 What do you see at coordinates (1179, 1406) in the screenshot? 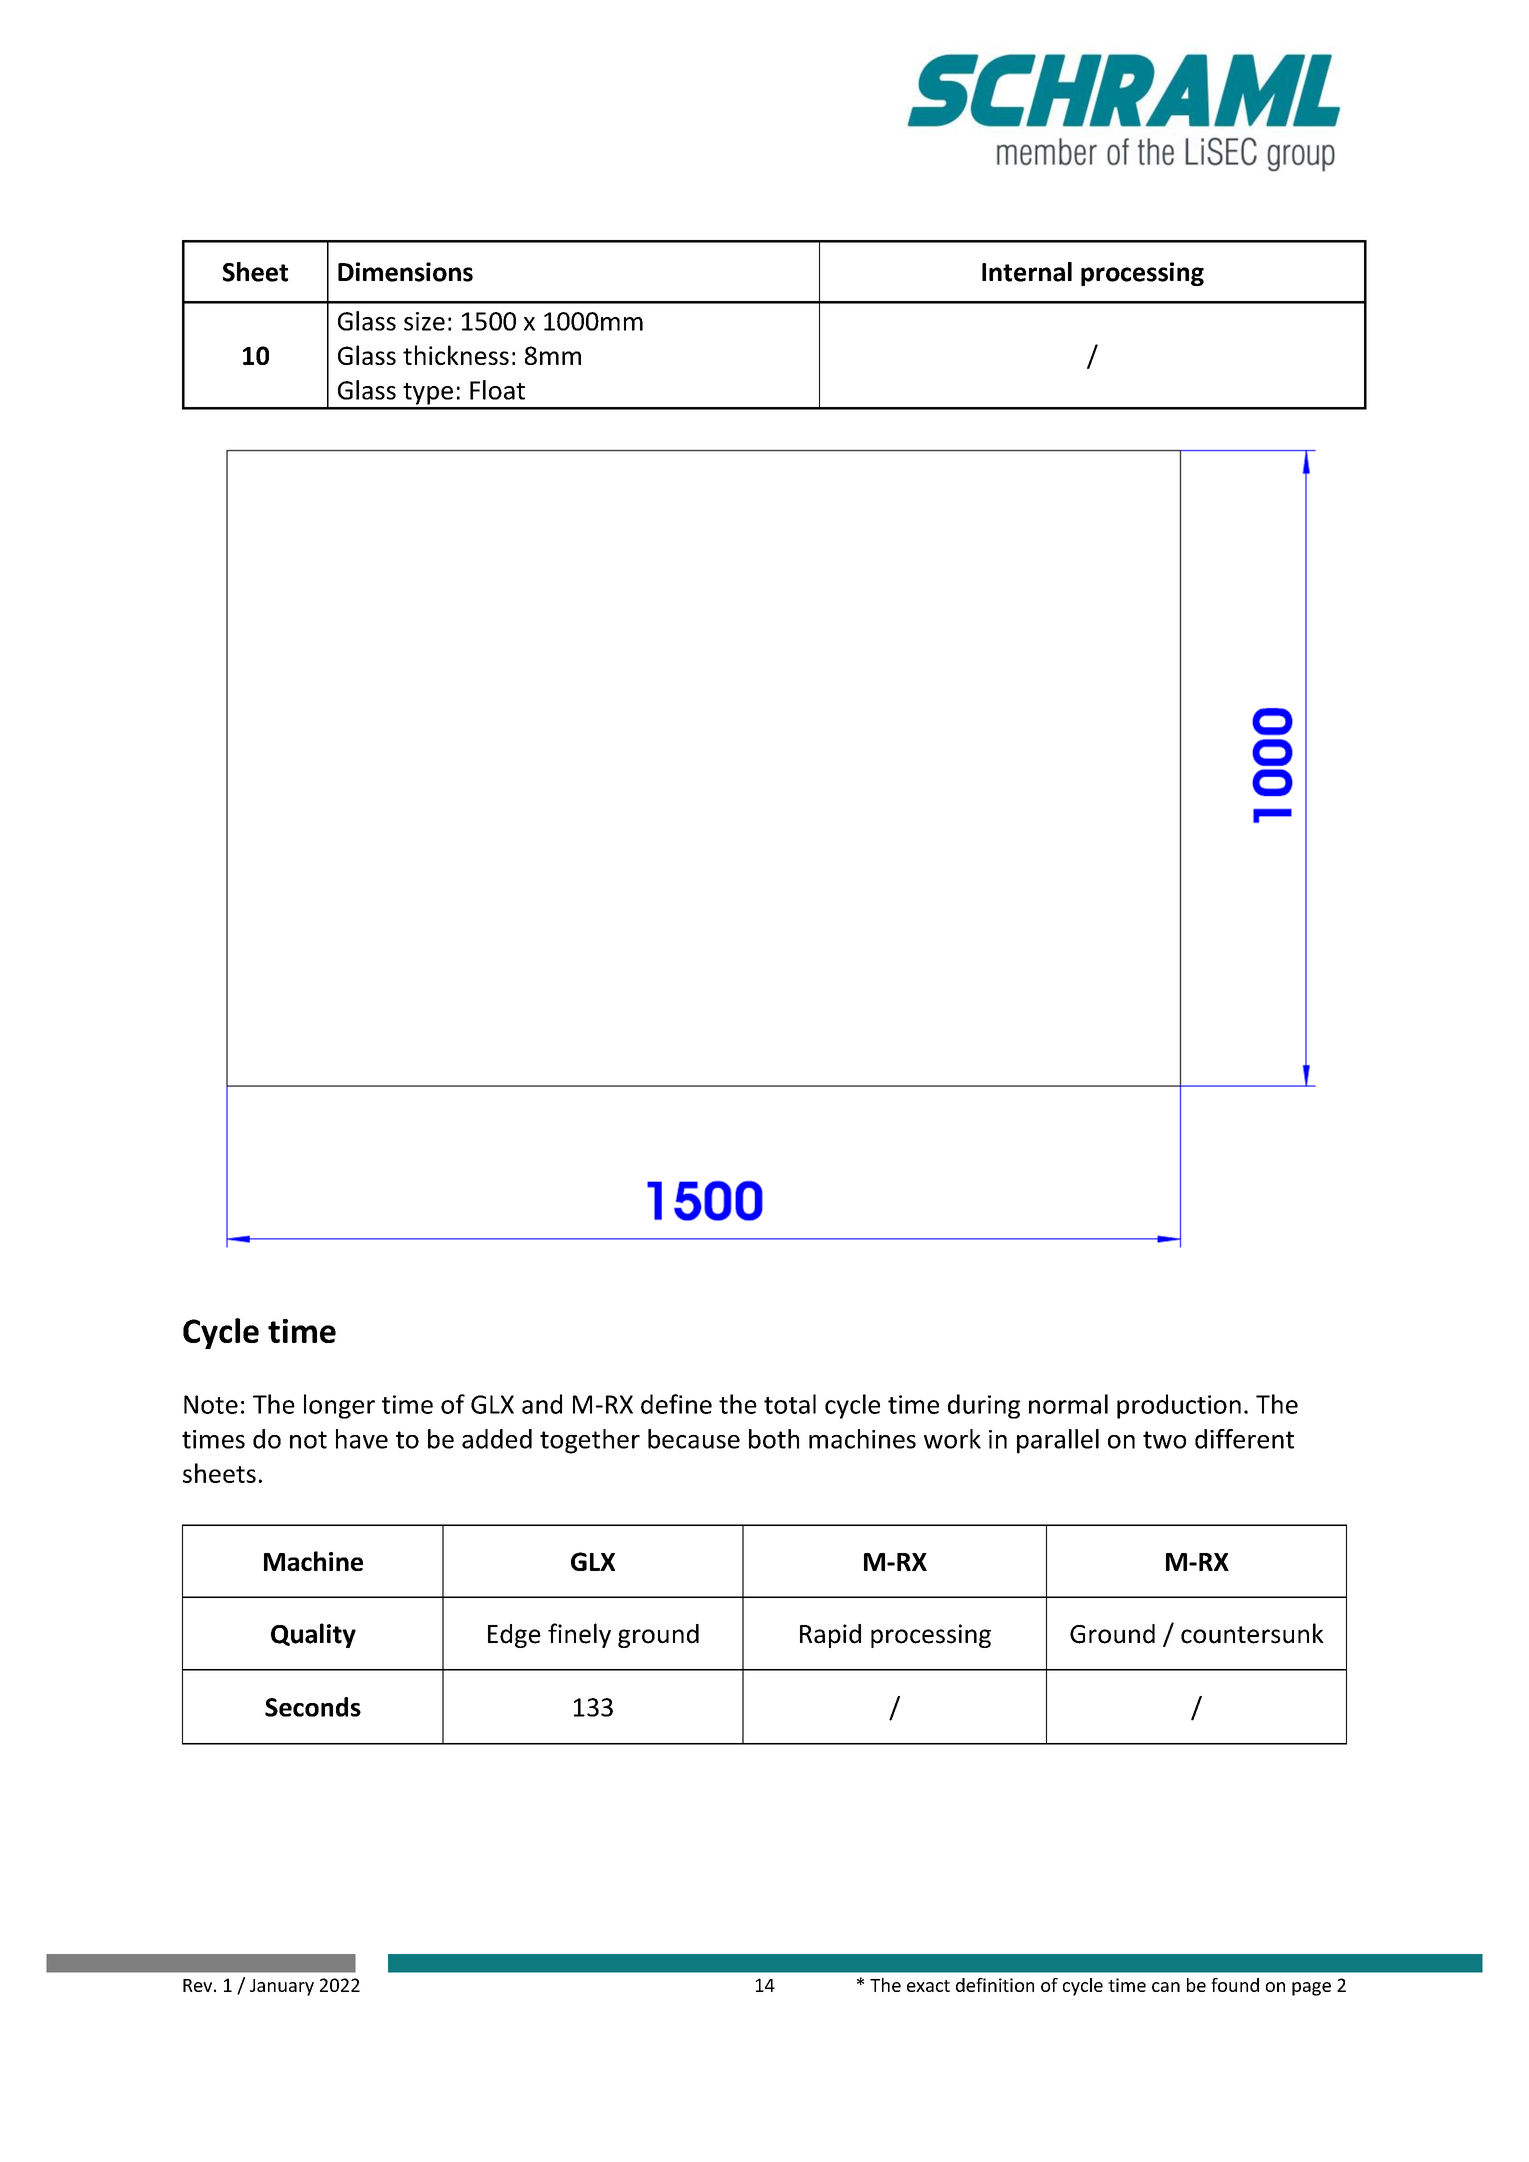
I see `production` at bounding box center [1179, 1406].
